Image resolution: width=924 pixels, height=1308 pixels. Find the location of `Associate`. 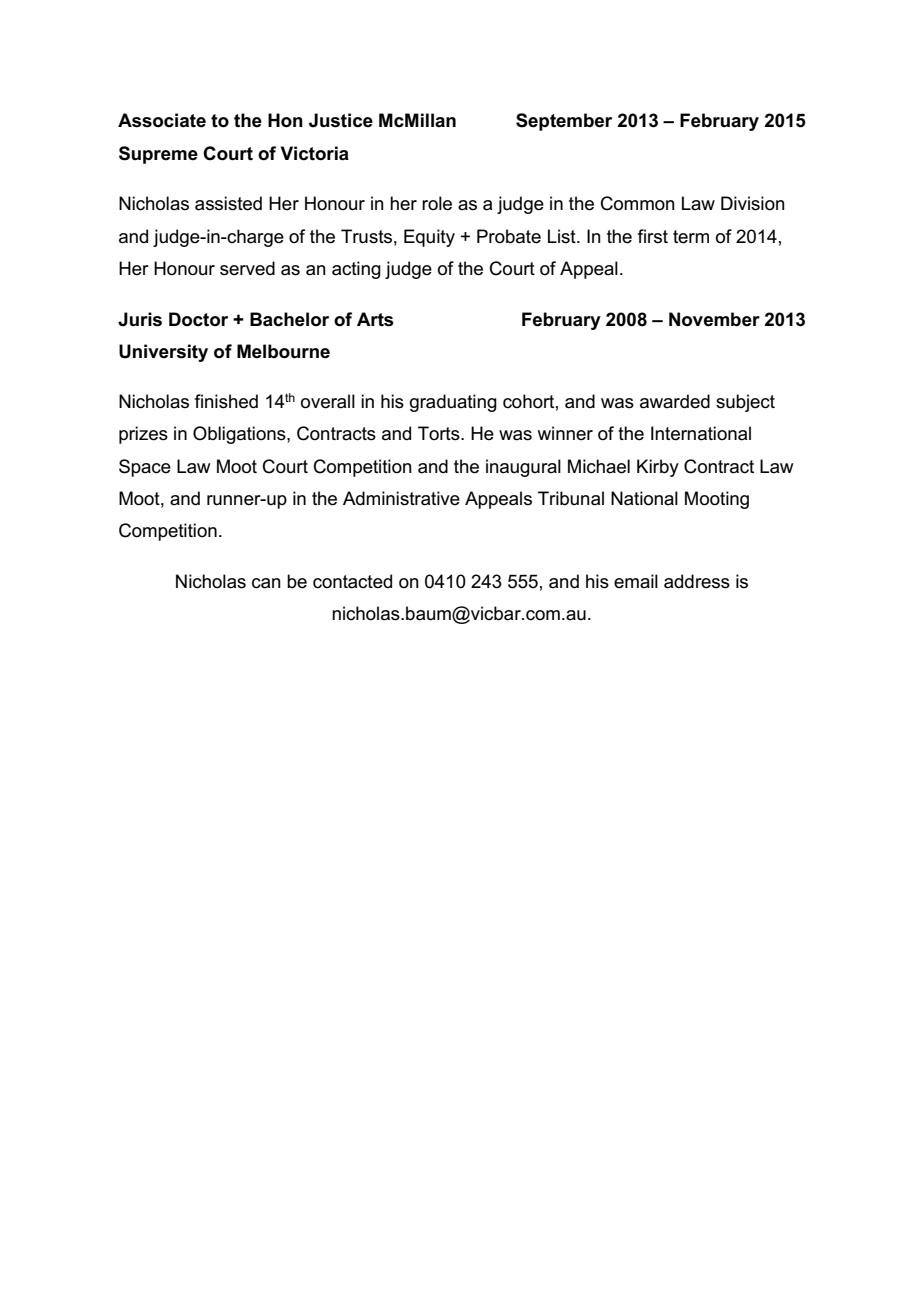

Associate is located at coordinates (162, 120).
